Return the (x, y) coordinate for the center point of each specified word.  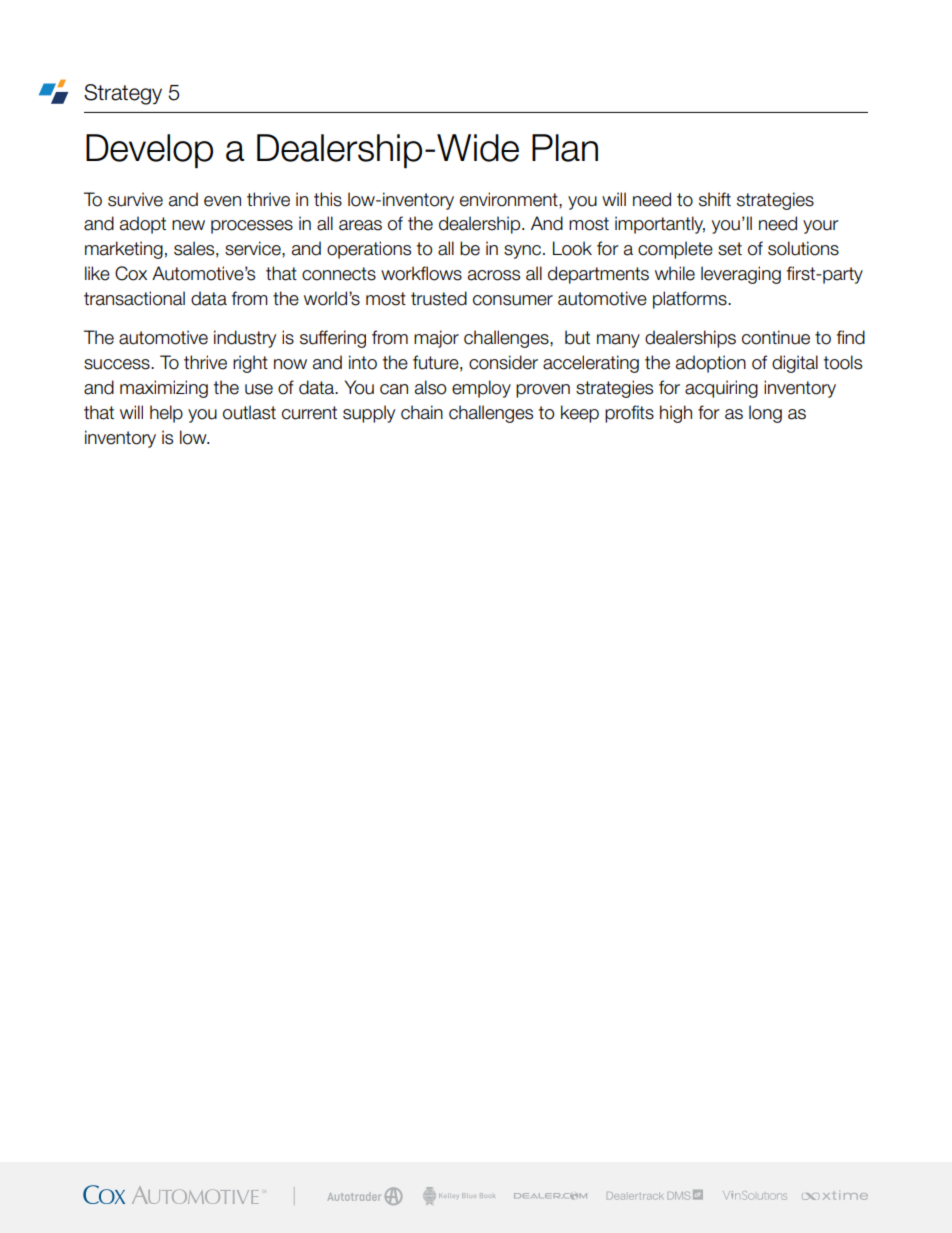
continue (776, 337)
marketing (124, 250)
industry (245, 339)
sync (522, 252)
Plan (565, 148)
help (166, 414)
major (436, 339)
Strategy (123, 94)
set (730, 249)
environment (510, 199)
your (821, 227)
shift (715, 199)
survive (135, 199)
